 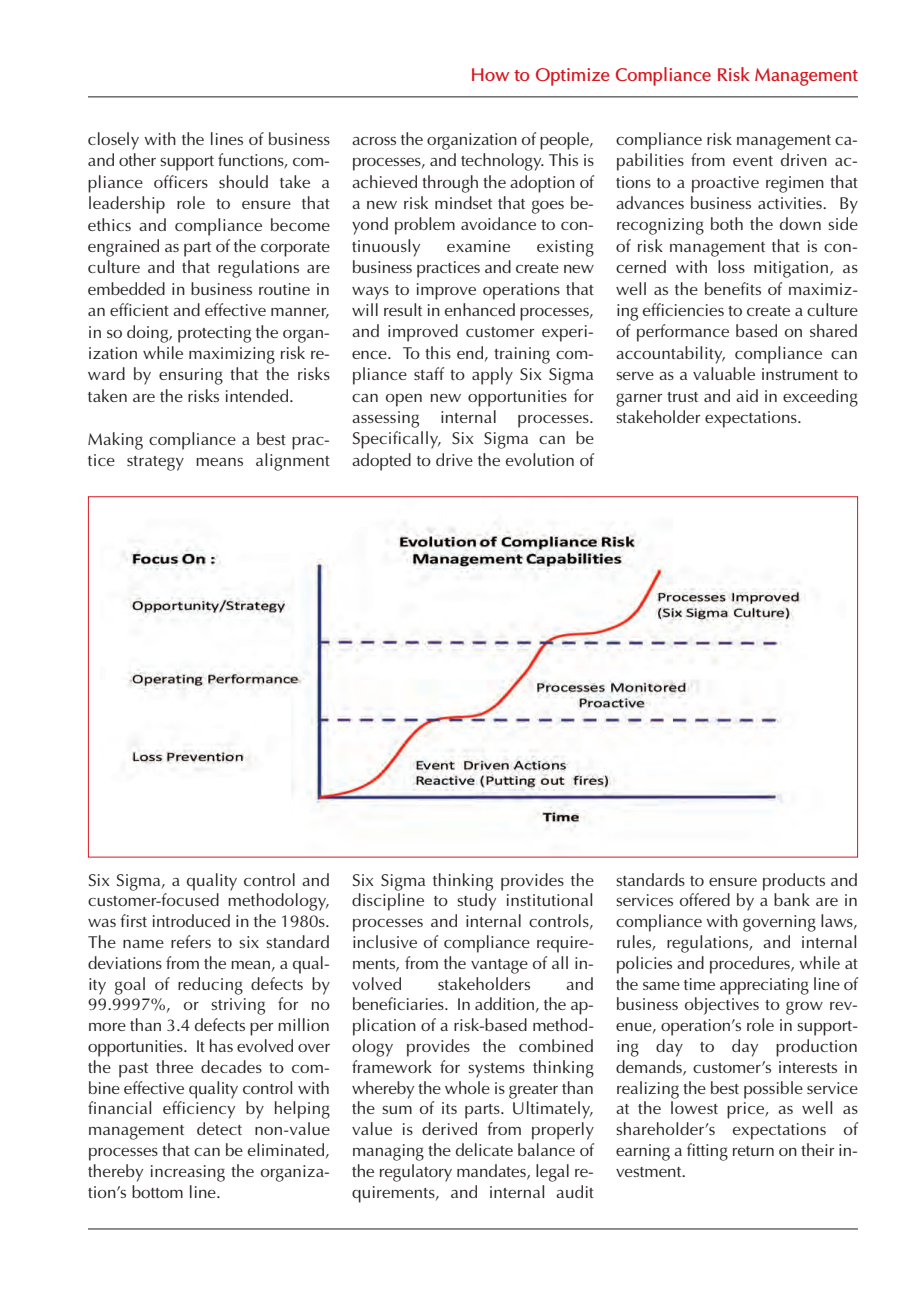 What do you see at coordinates (476, 902) in the image?
I see `study` at bounding box center [476, 902].
